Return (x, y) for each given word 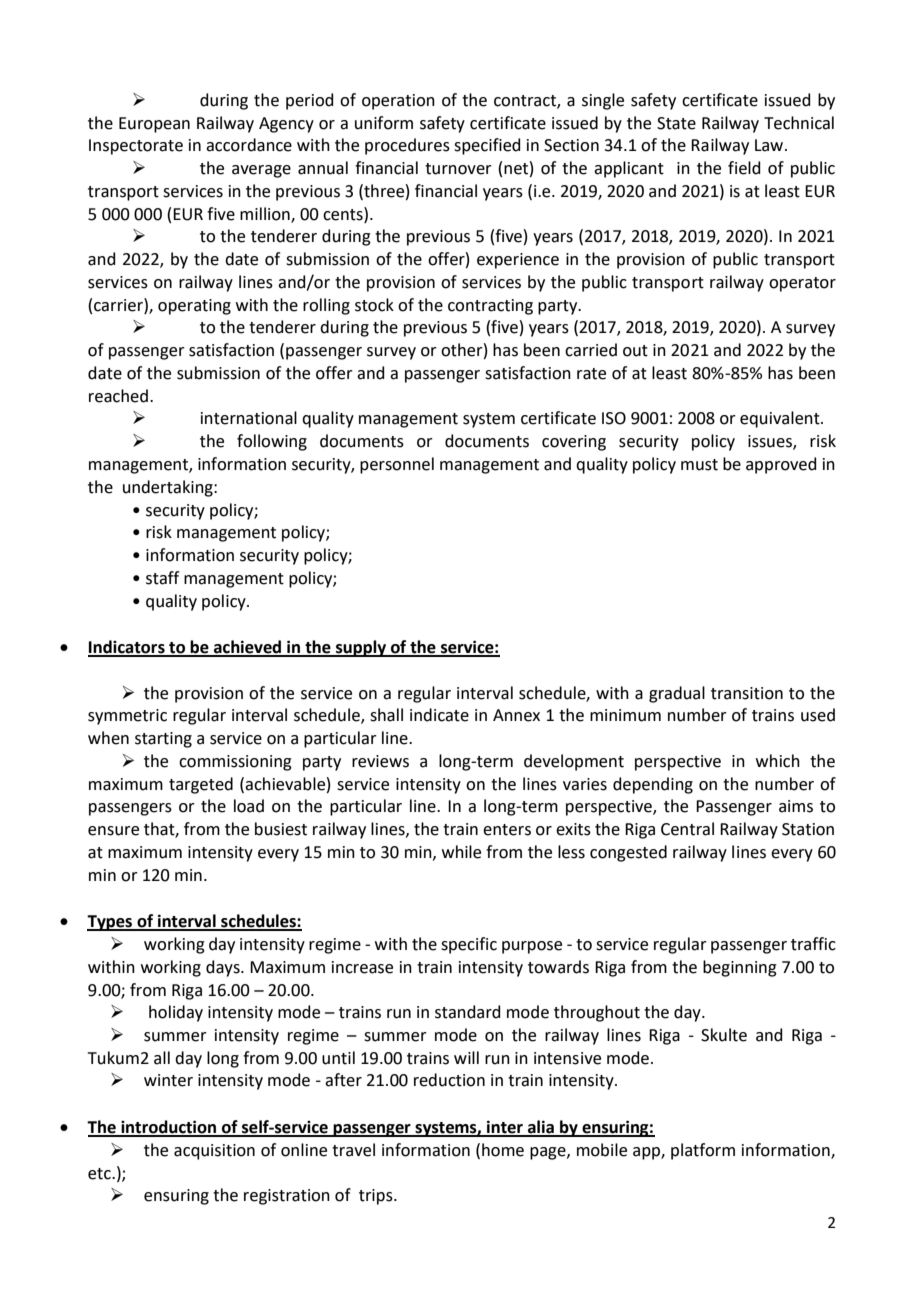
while (461, 852)
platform (703, 1151)
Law (770, 145)
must (699, 465)
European (154, 125)
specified (487, 146)
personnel (397, 465)
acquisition (214, 1152)
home (503, 1150)
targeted (201, 785)
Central (687, 829)
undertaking (169, 488)
